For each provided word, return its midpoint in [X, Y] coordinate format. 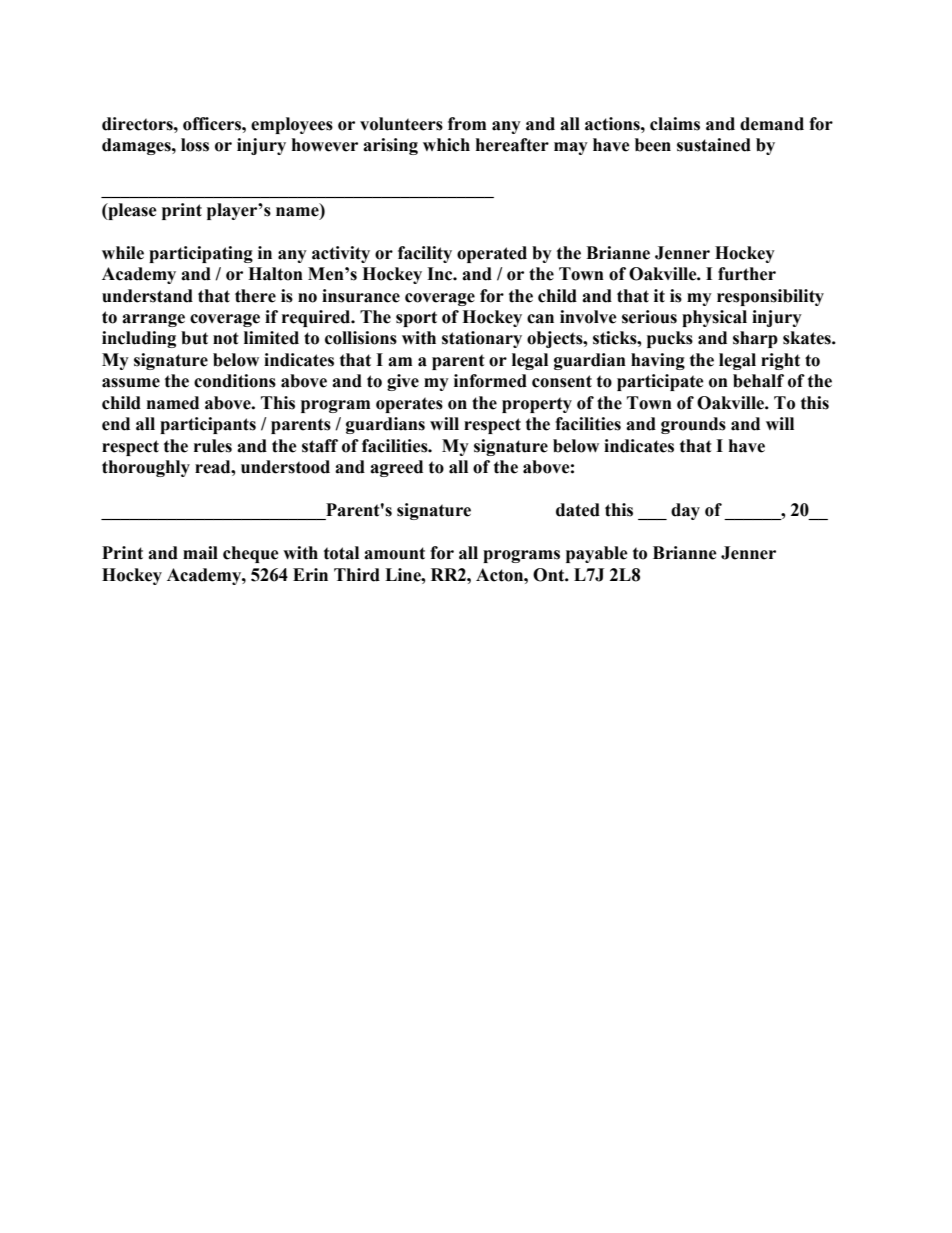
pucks [670, 339]
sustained [714, 145]
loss [195, 145]
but [194, 338]
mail [200, 553]
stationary [482, 339]
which [446, 145]
